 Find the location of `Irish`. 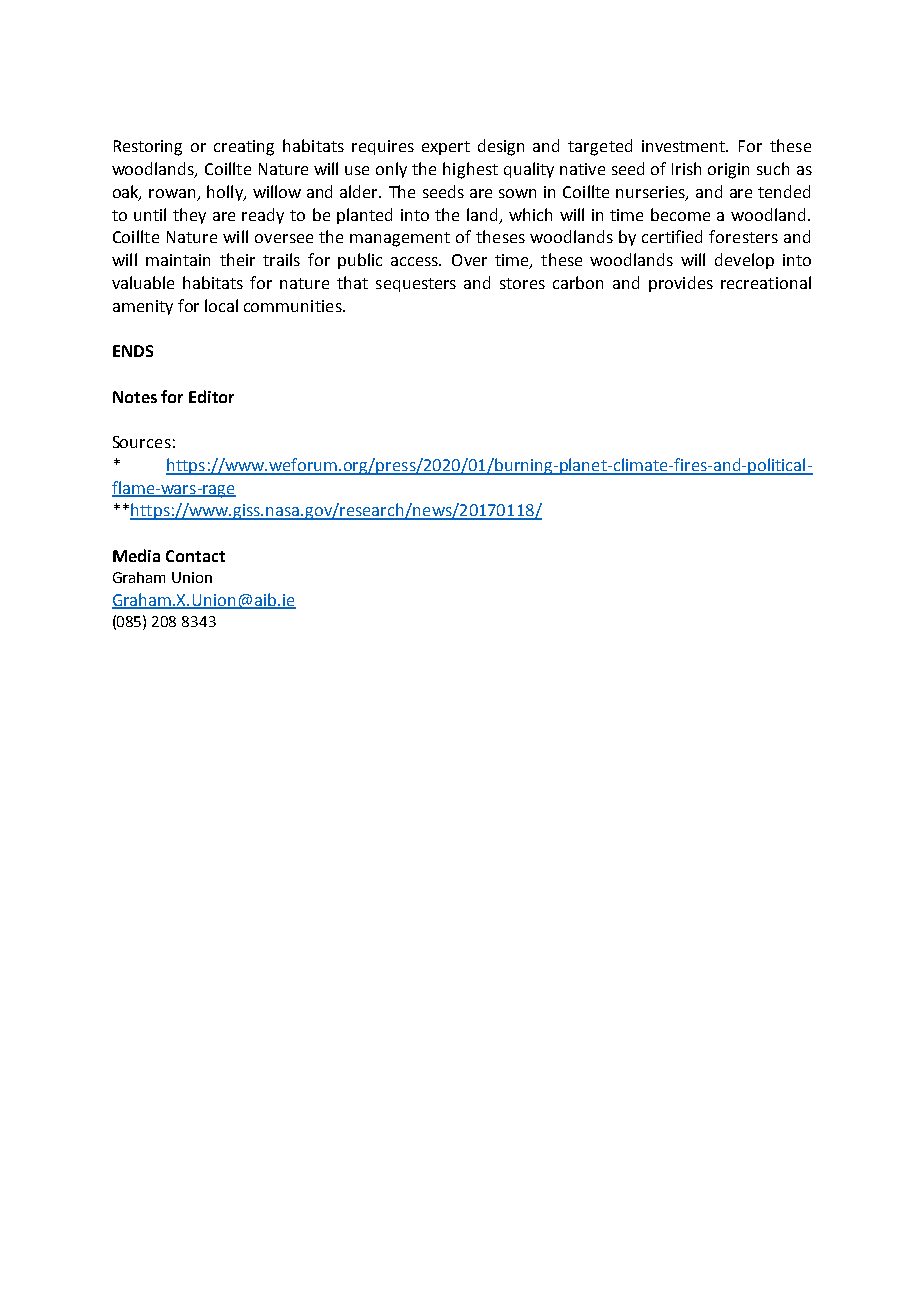

Irish is located at coordinates (686, 168).
